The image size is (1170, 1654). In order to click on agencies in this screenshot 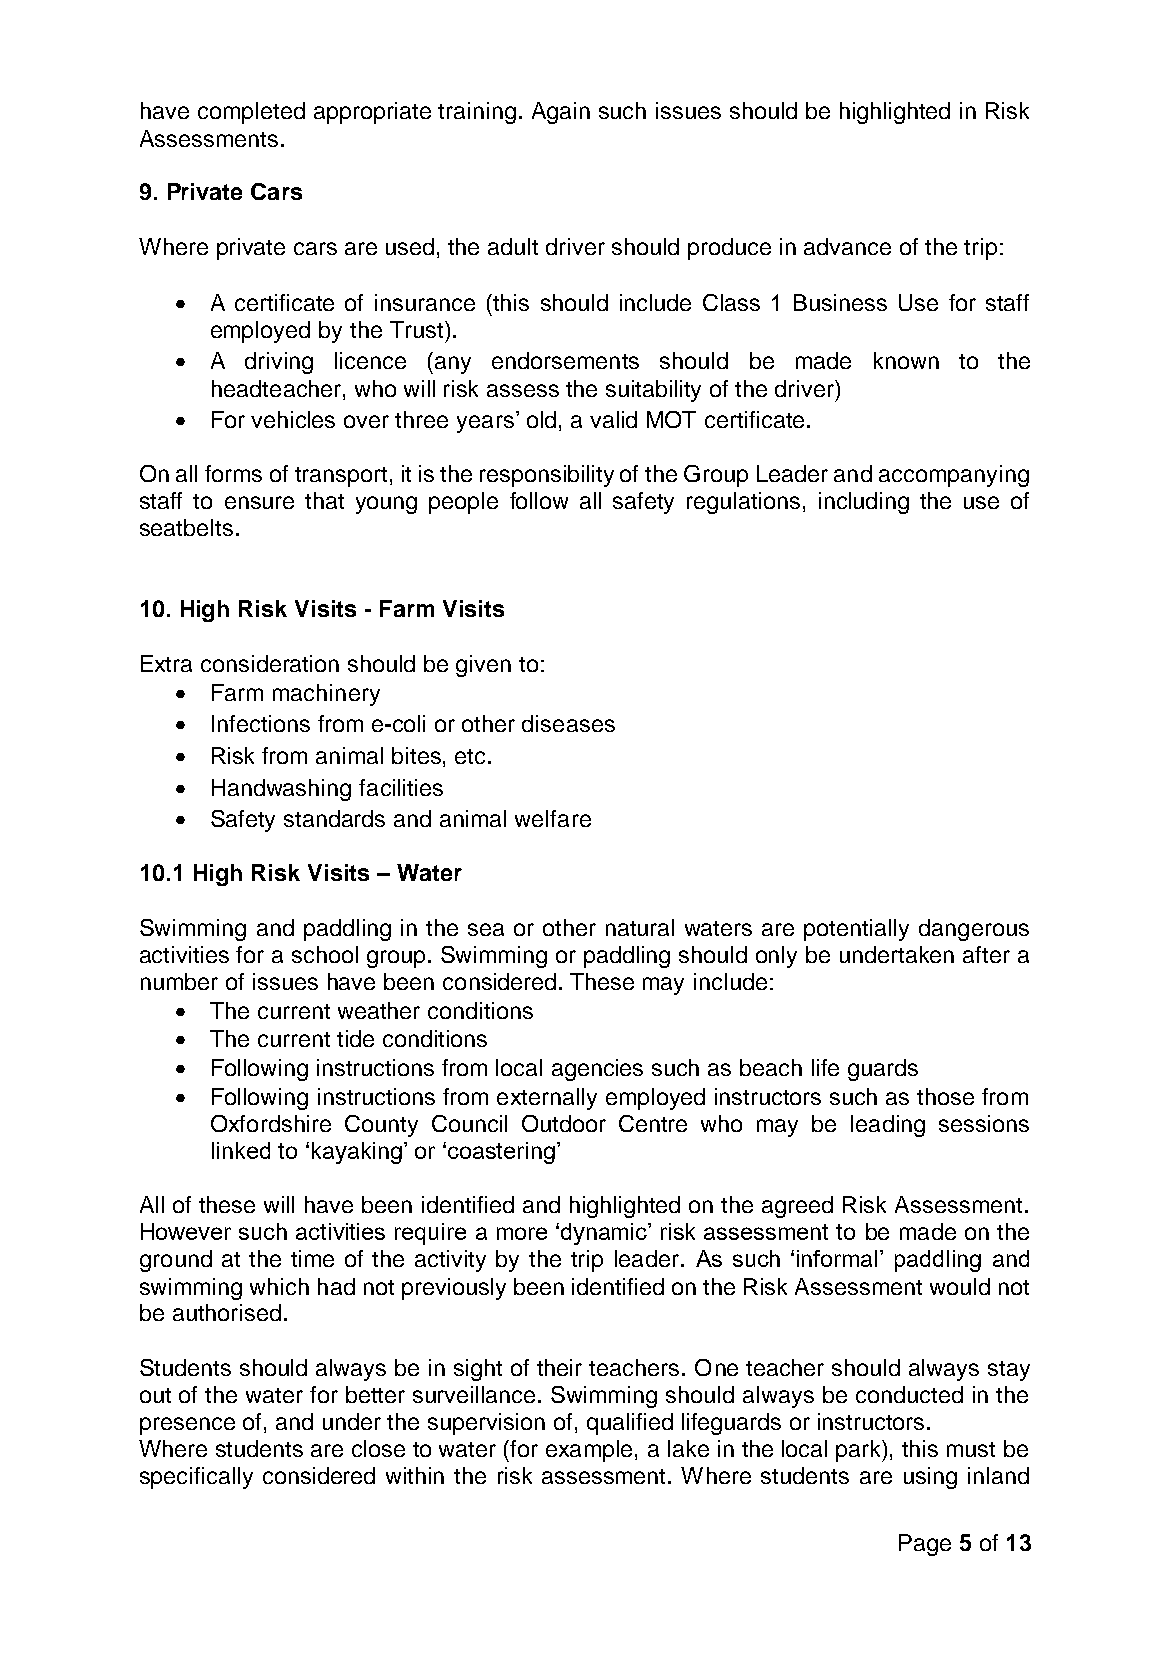, I will do `click(597, 1070)`.
